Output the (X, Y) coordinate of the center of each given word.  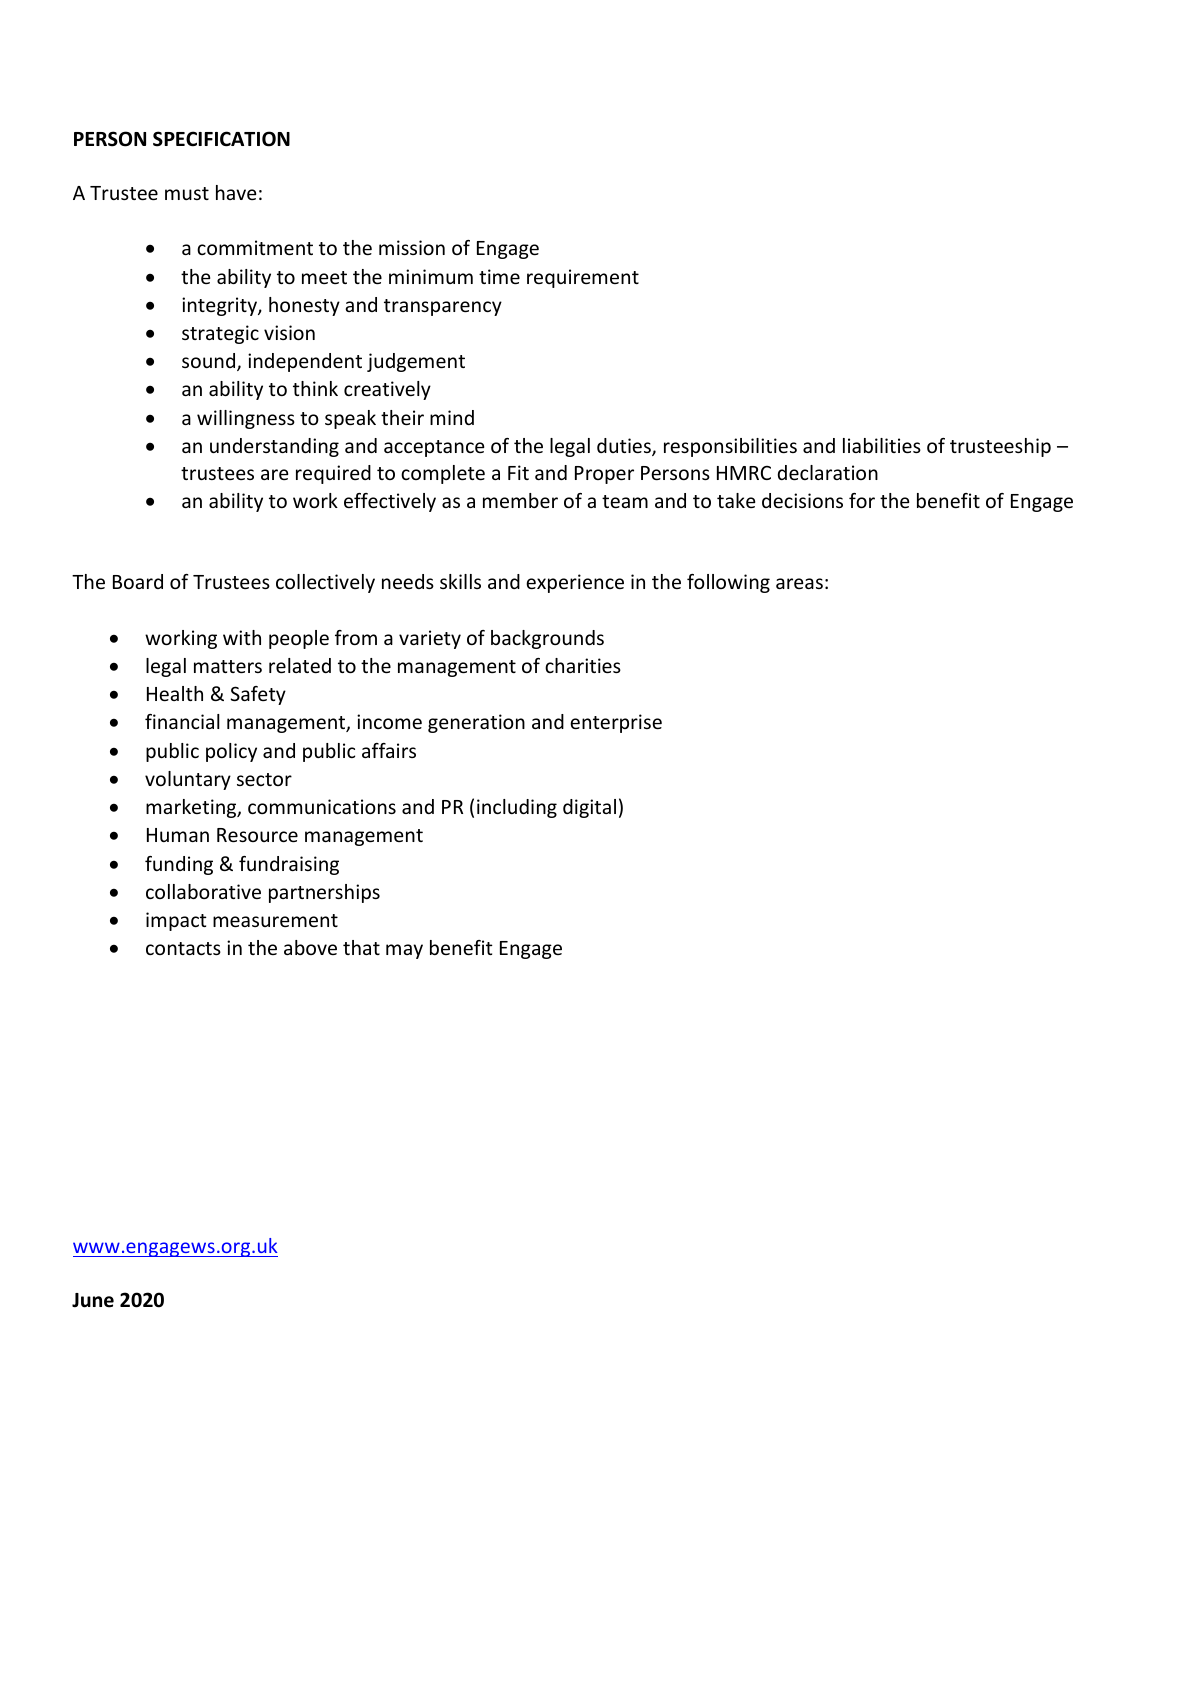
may (404, 951)
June (93, 1300)
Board (138, 581)
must (187, 193)
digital (589, 808)
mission (412, 247)
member (520, 500)
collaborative (203, 891)
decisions (802, 500)
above (310, 947)
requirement (583, 278)
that (361, 947)
